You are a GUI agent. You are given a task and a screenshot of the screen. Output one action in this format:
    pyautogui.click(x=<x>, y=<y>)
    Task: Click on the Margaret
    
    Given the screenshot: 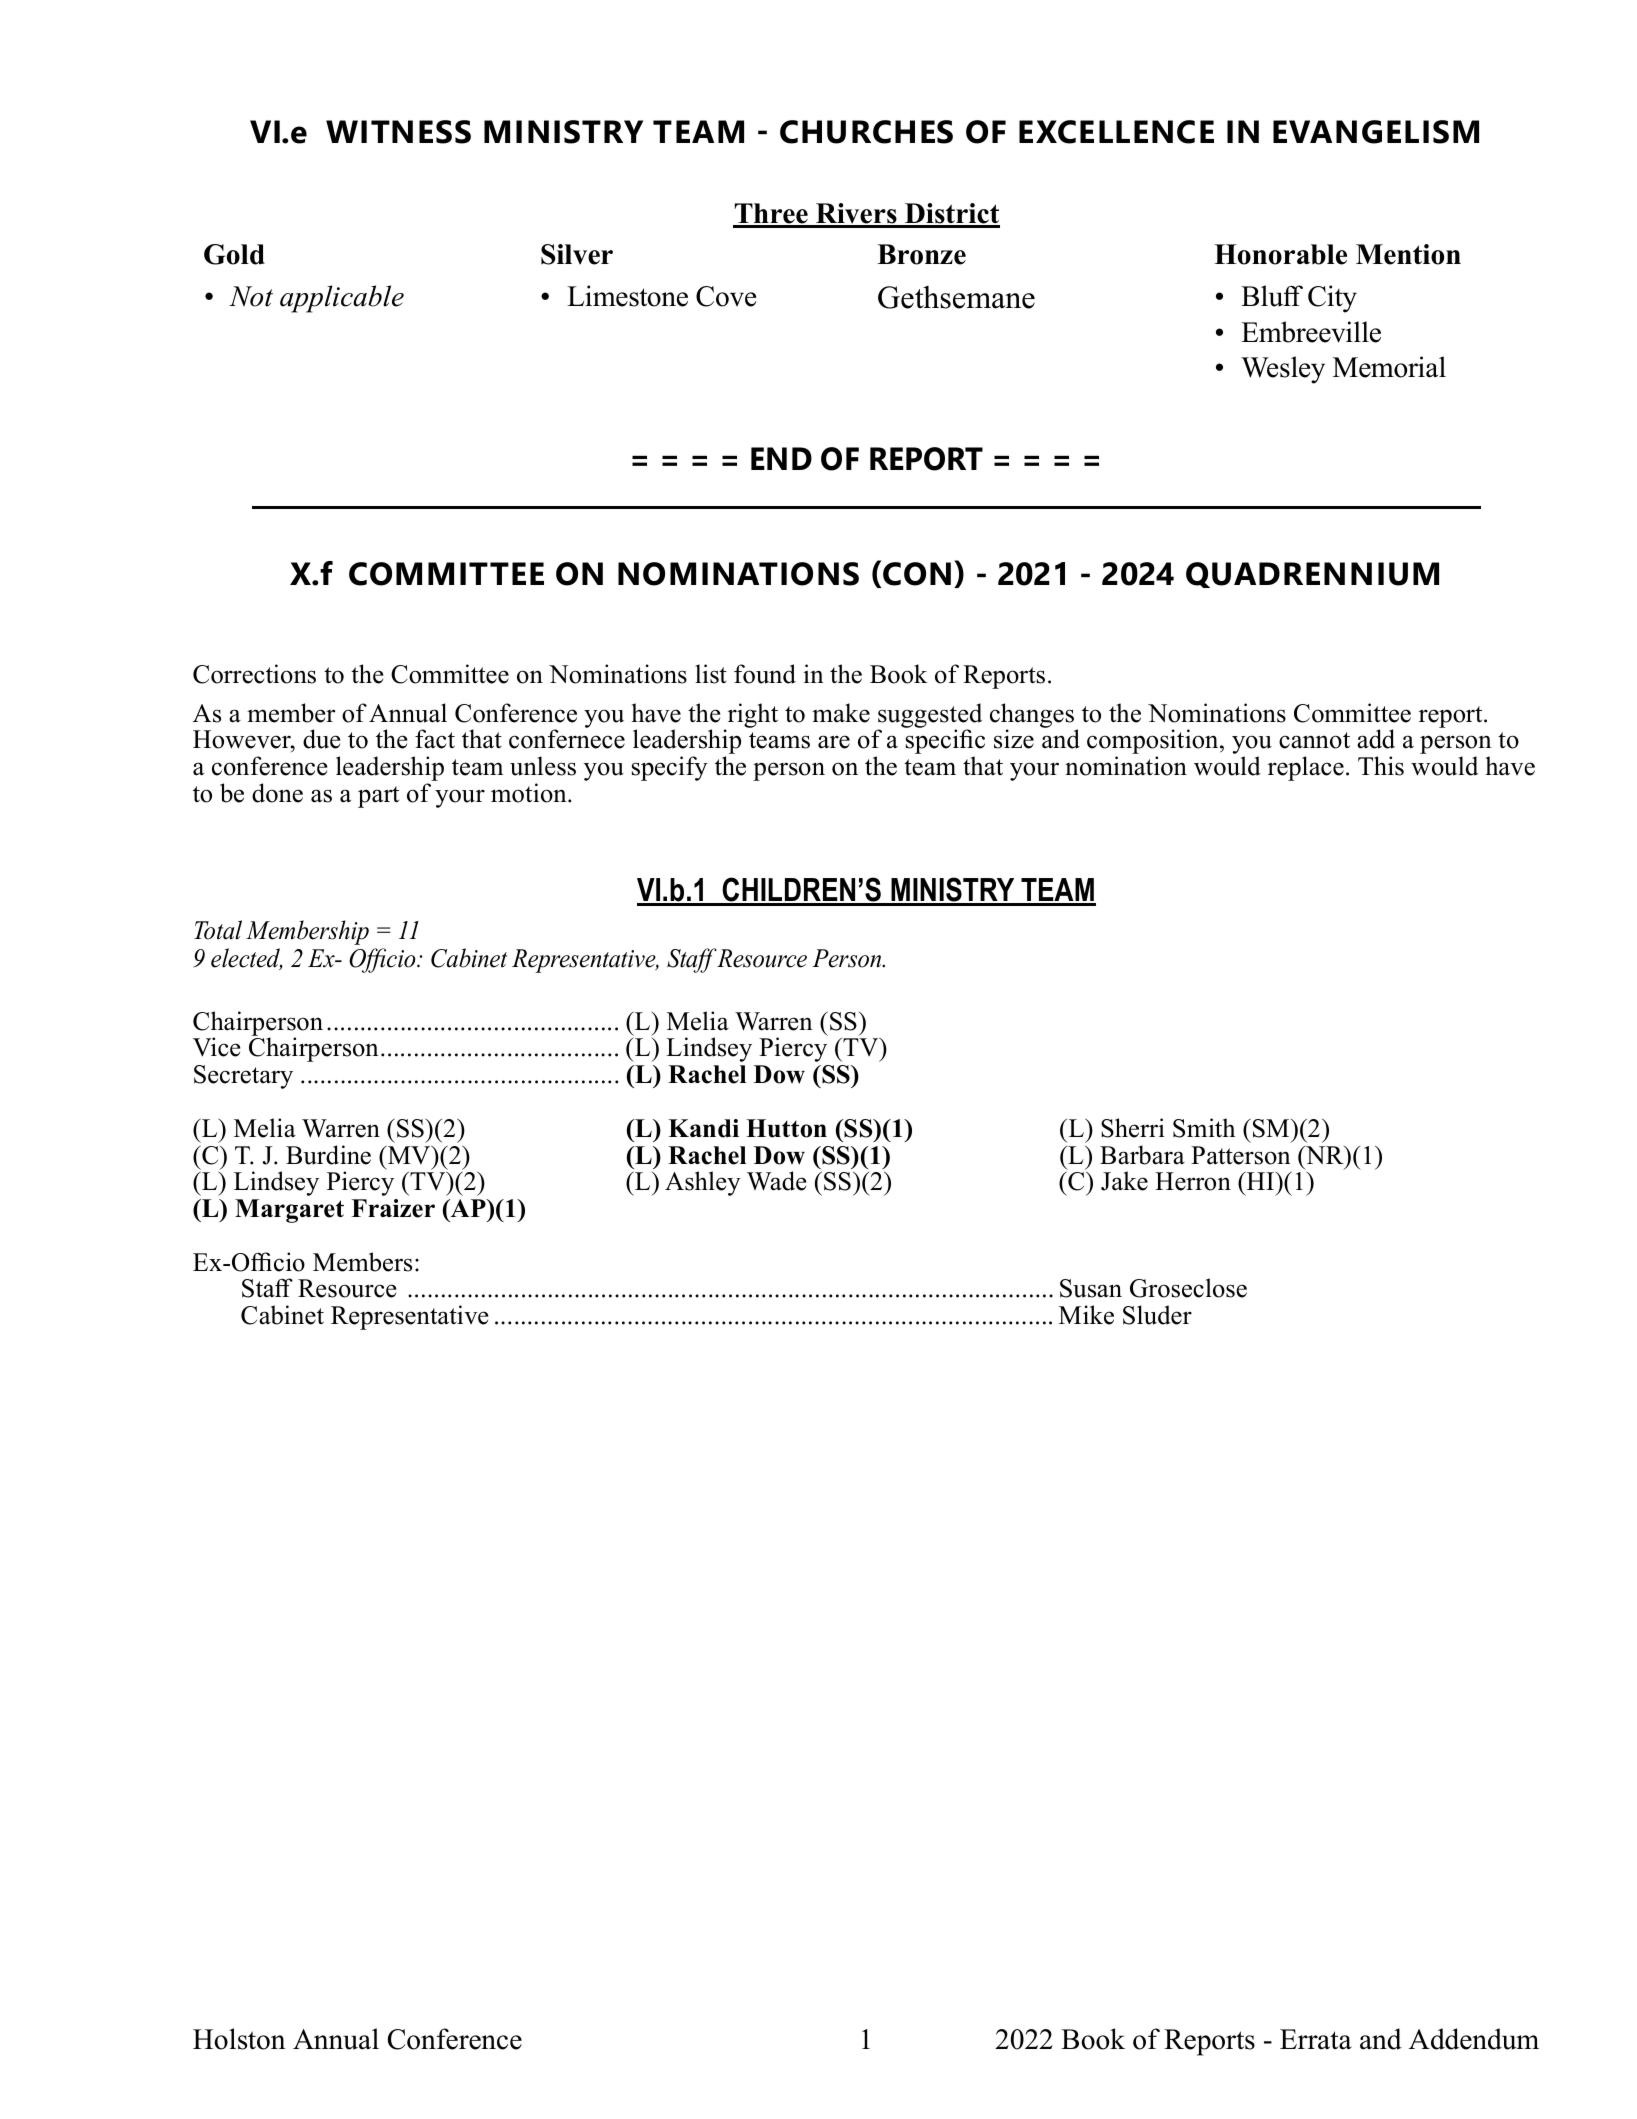 What is the action you would take?
    pyautogui.click(x=289, y=1211)
